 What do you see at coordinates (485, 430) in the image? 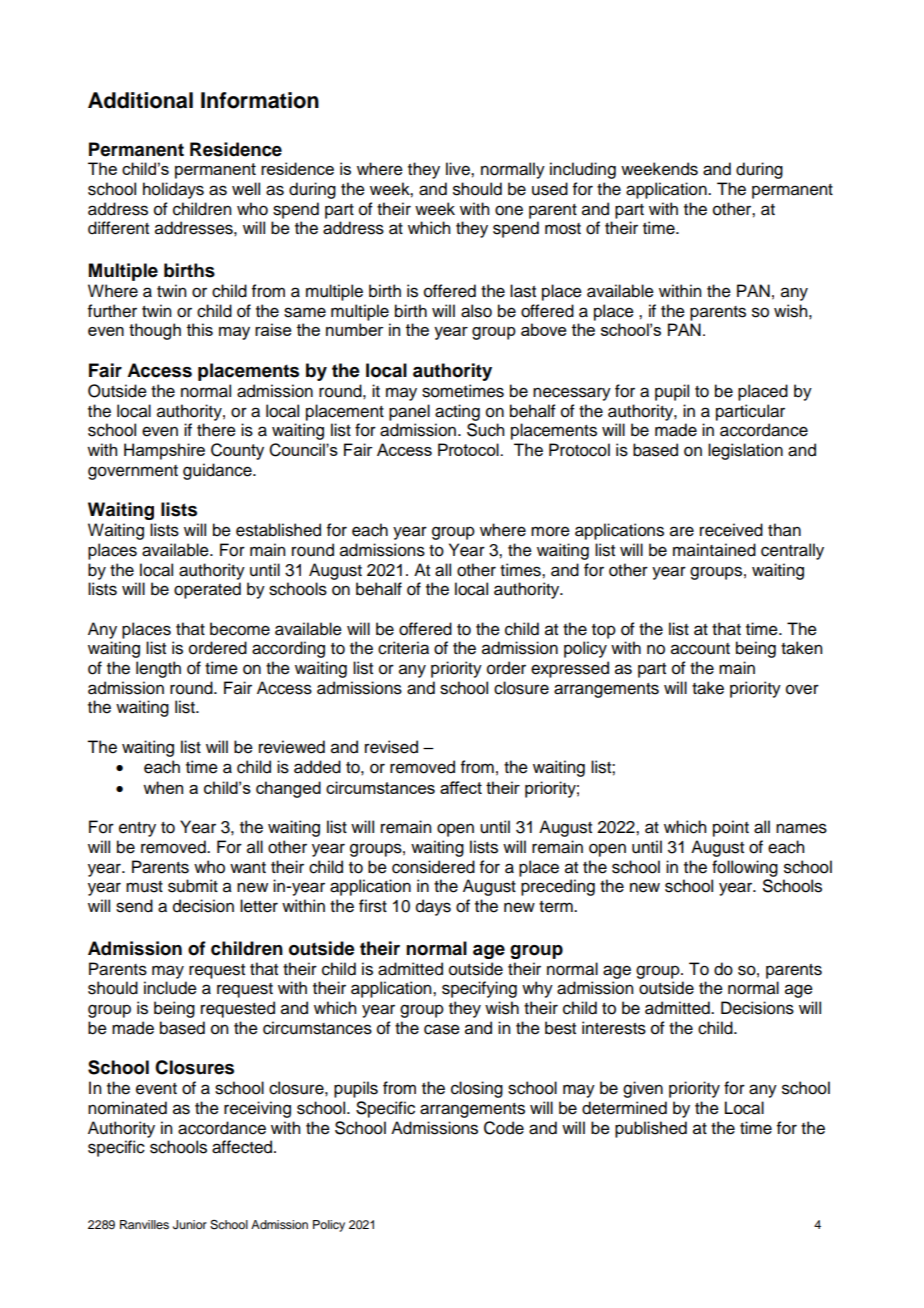
I see `Such` at bounding box center [485, 430].
